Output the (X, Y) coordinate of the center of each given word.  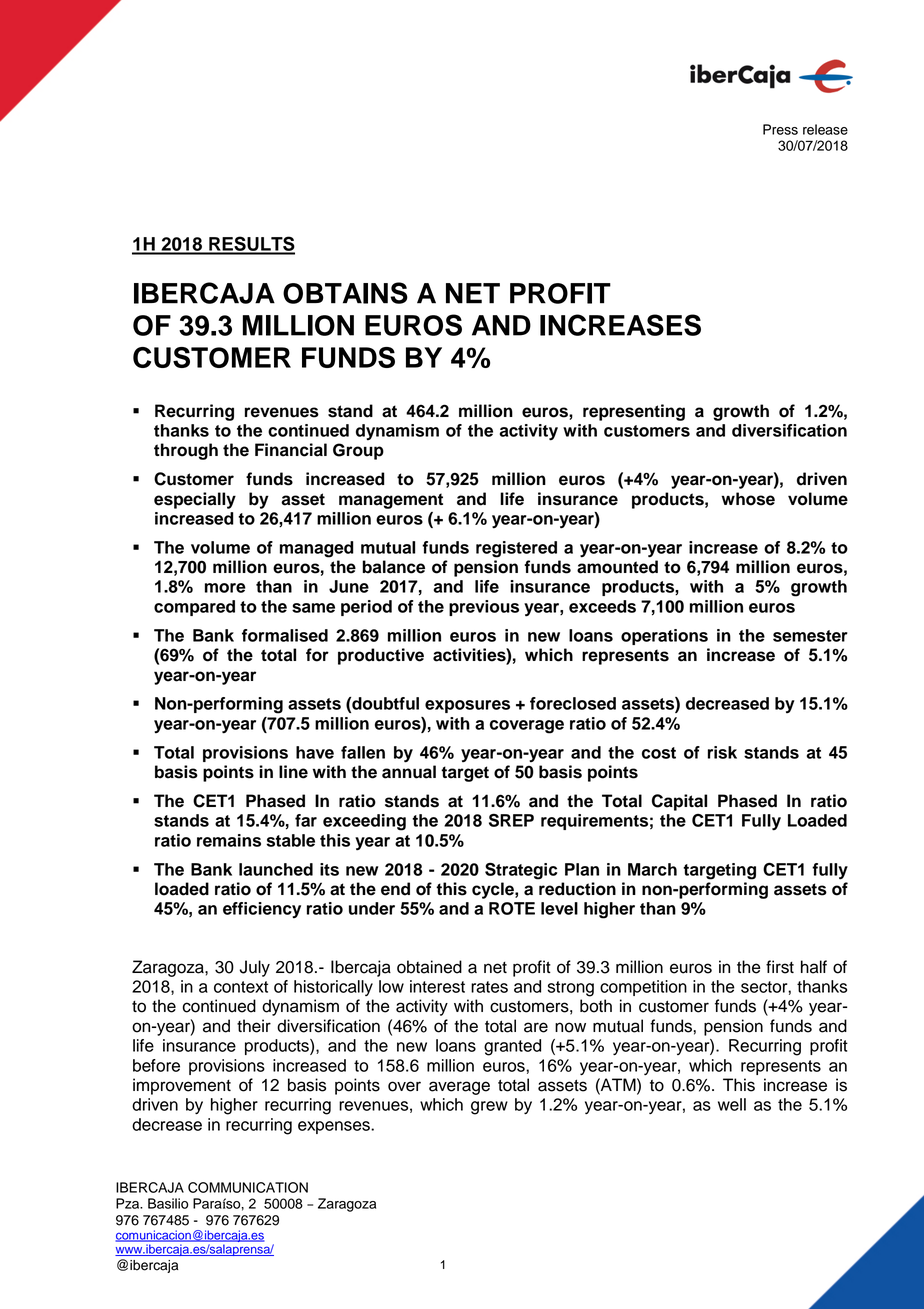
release (825, 129)
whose (748, 499)
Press (780, 129)
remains (229, 840)
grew (489, 1108)
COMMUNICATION (248, 1187)
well (732, 1104)
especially (195, 500)
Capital (679, 802)
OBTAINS (345, 293)
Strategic (521, 871)
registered (516, 549)
